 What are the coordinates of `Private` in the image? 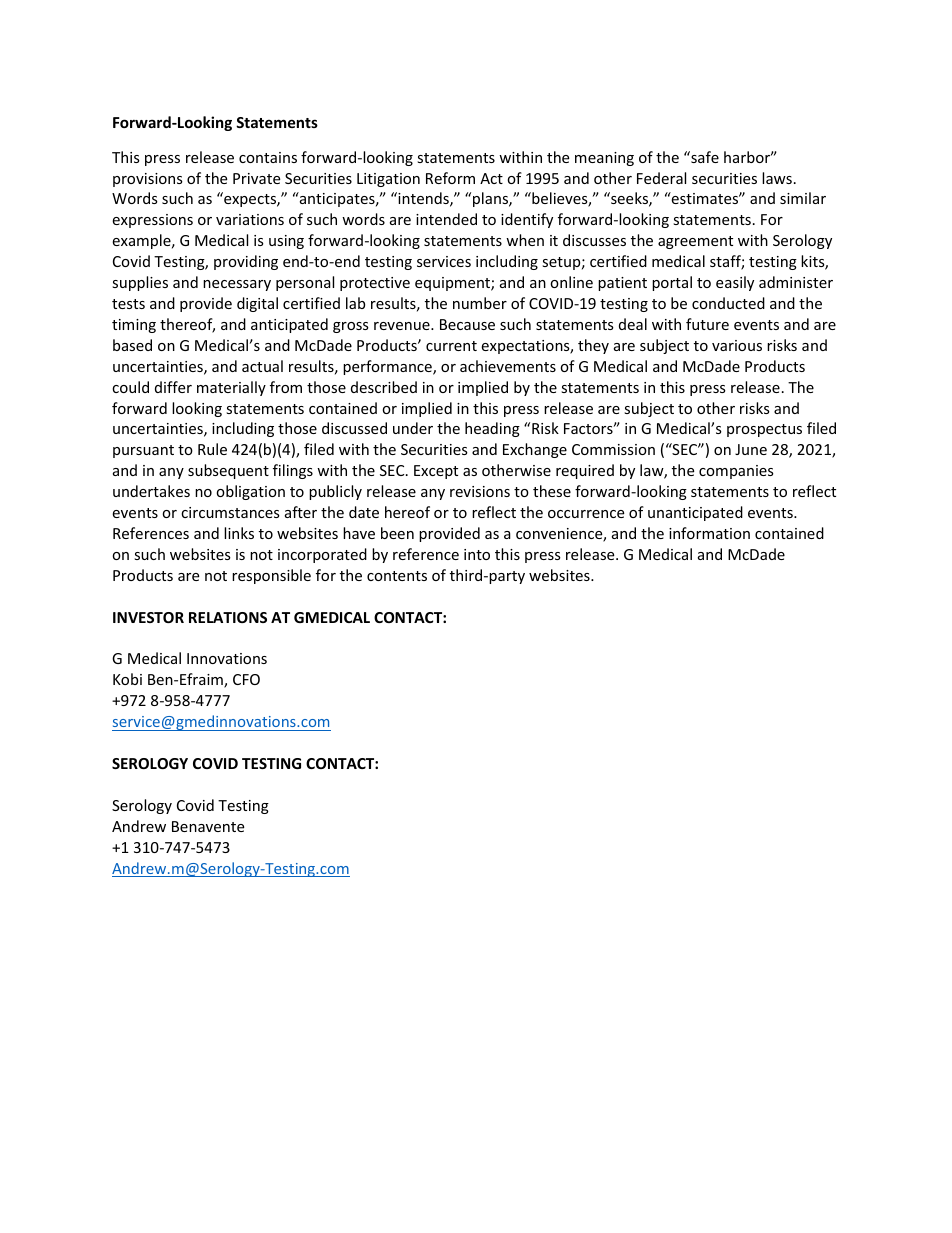 It's located at (256, 178).
